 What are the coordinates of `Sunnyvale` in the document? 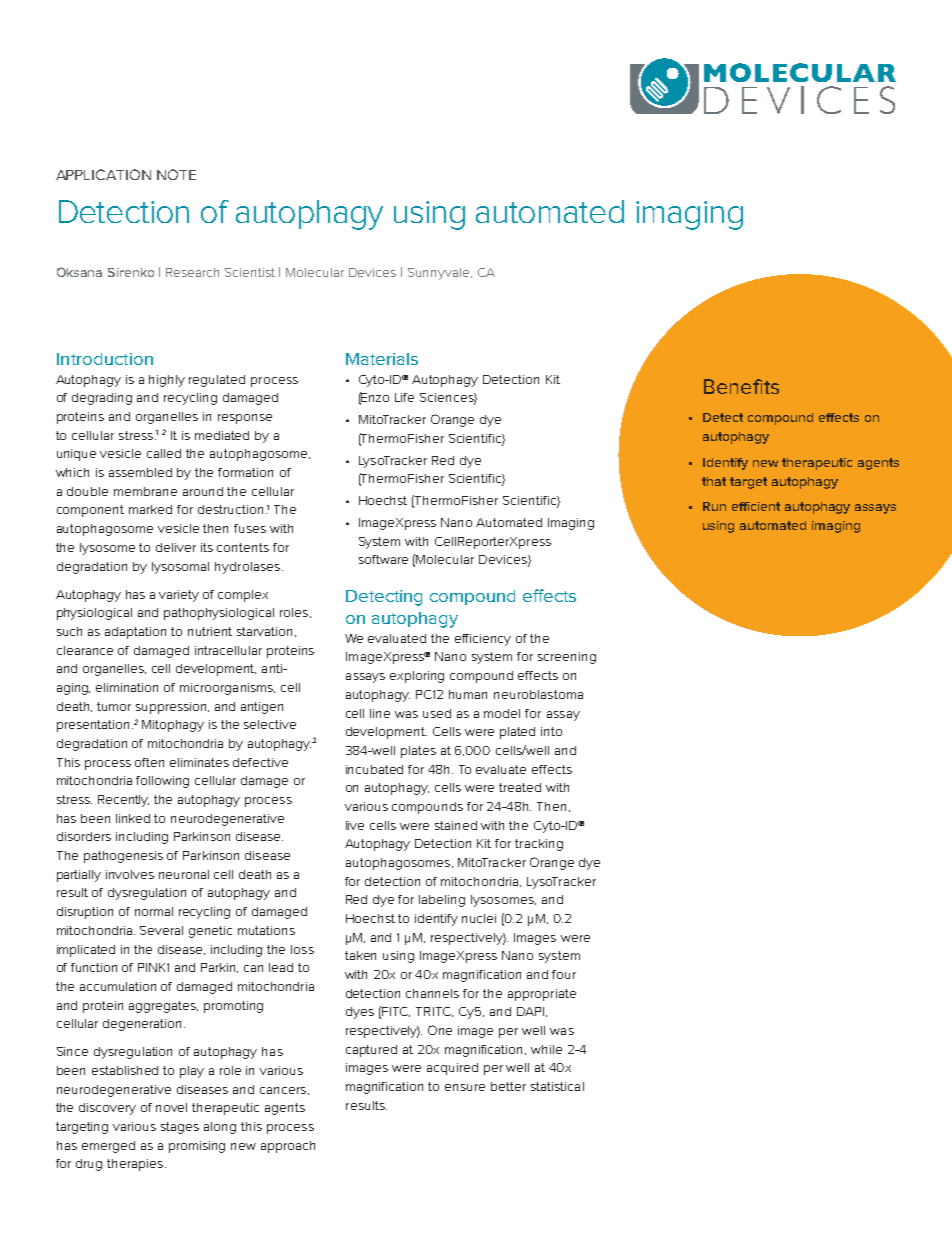 It's located at (440, 274).
